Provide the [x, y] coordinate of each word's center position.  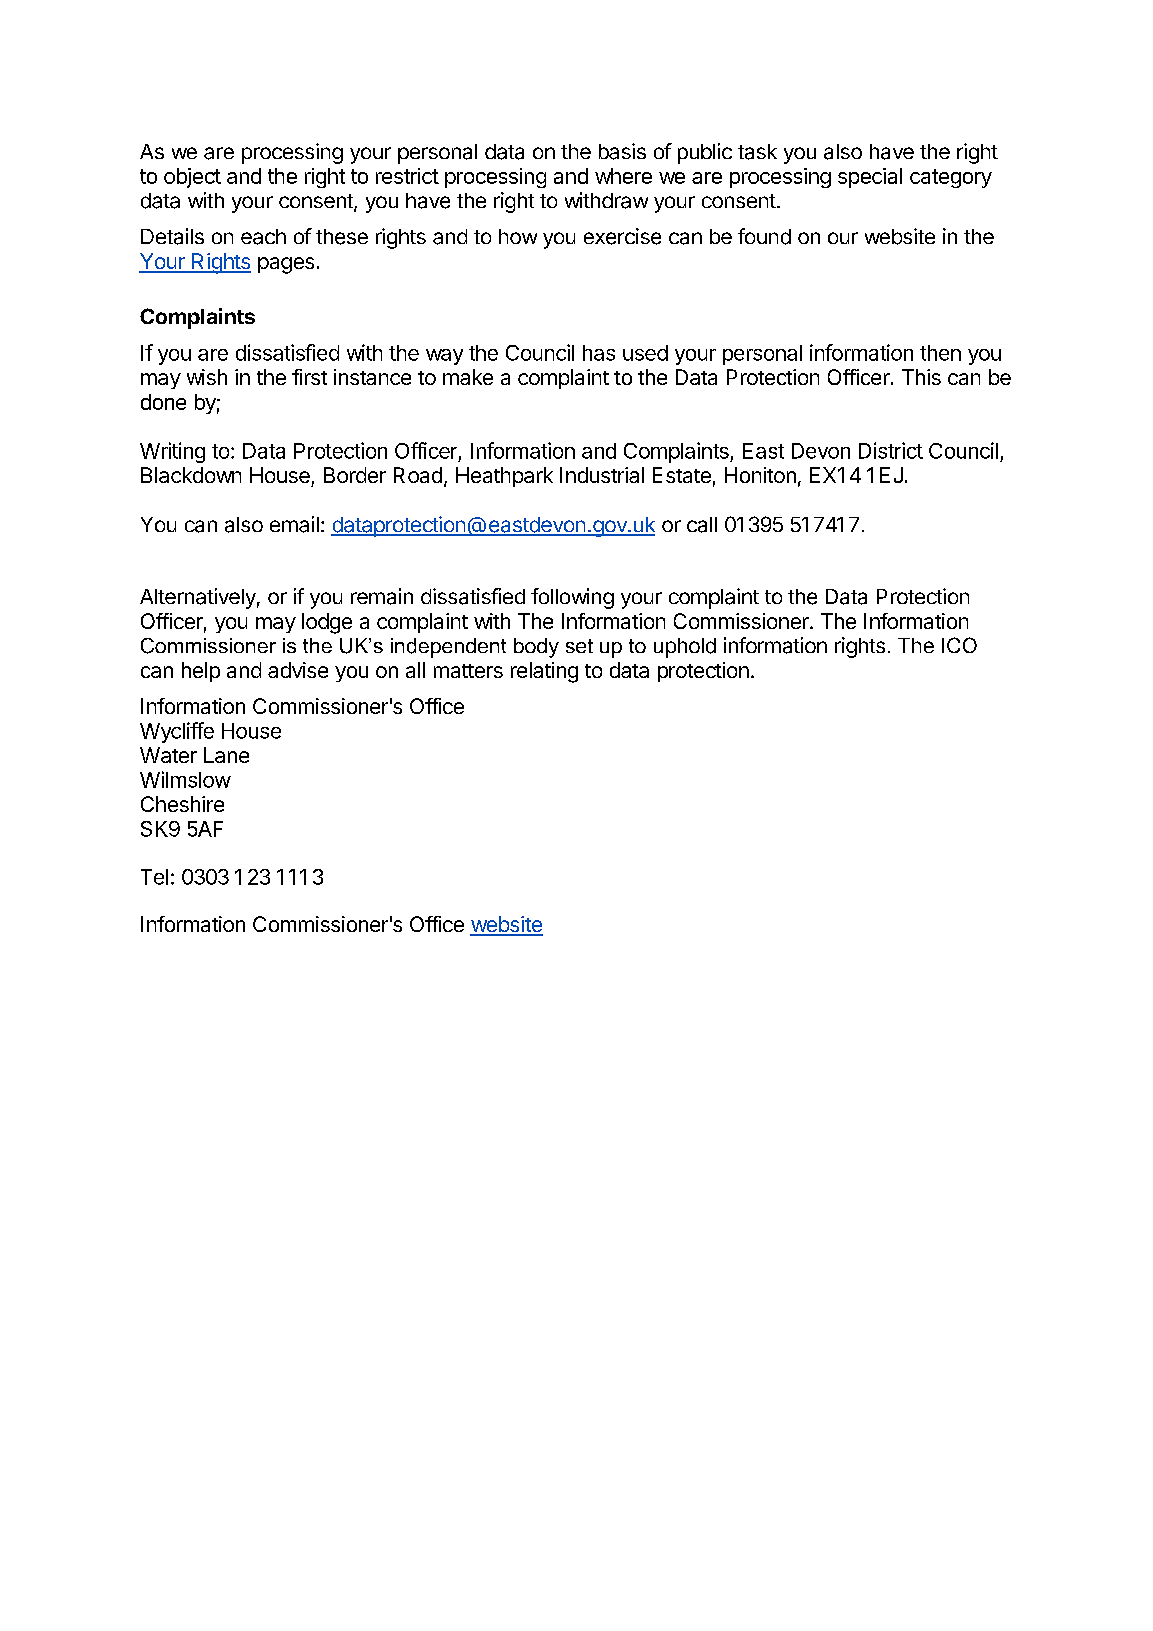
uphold [685, 648]
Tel [154, 877]
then [940, 353]
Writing [172, 452]
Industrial [602, 475]
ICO [959, 645]
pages [286, 265]
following [572, 598]
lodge [327, 623]
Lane [226, 755]
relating [544, 672]
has [599, 353]
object [192, 178]
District [891, 450]
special [870, 178]
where [623, 176]
